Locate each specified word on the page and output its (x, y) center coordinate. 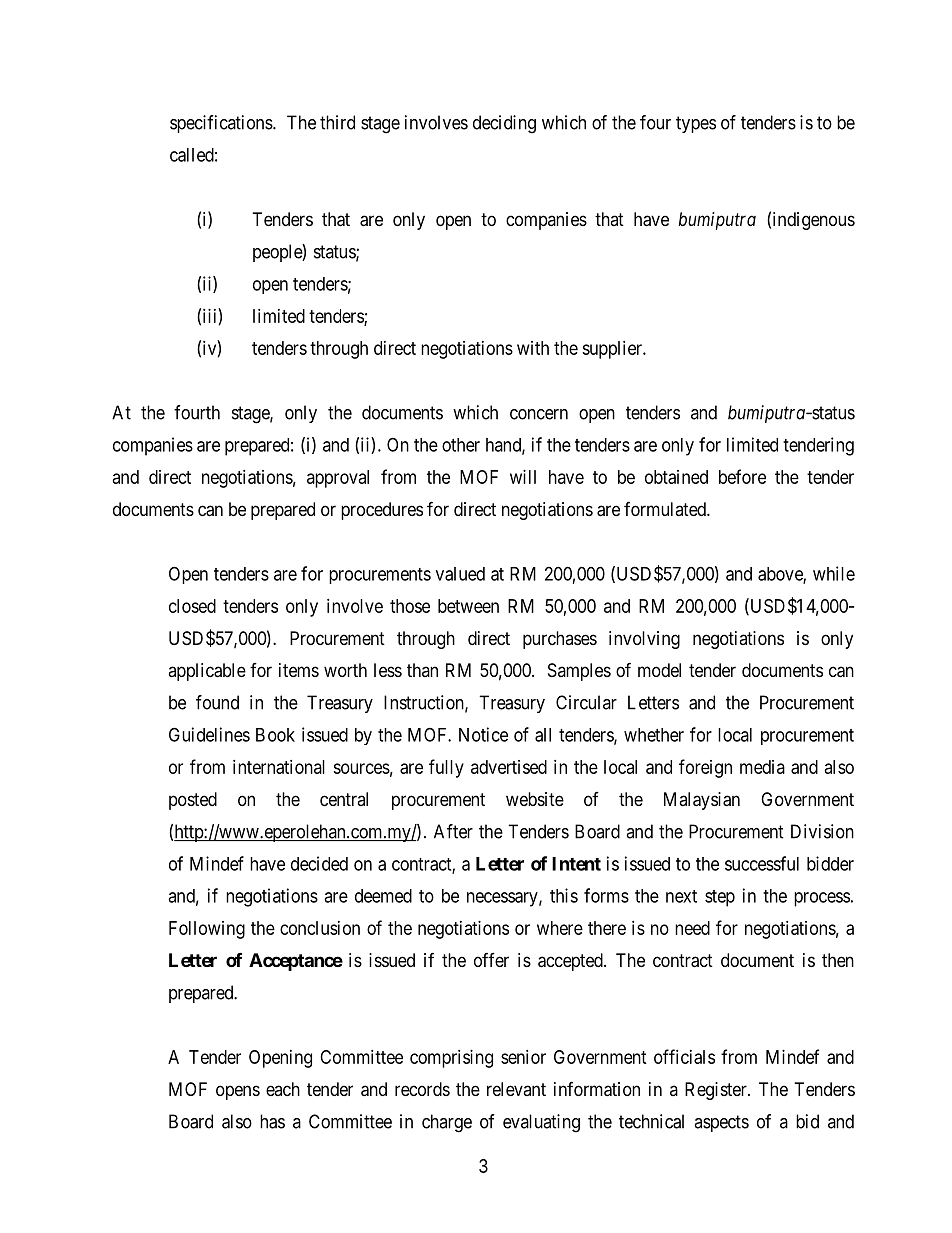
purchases (560, 640)
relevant (516, 1089)
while (834, 573)
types (696, 124)
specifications (222, 124)
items (299, 670)
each (283, 1089)
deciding (504, 124)
